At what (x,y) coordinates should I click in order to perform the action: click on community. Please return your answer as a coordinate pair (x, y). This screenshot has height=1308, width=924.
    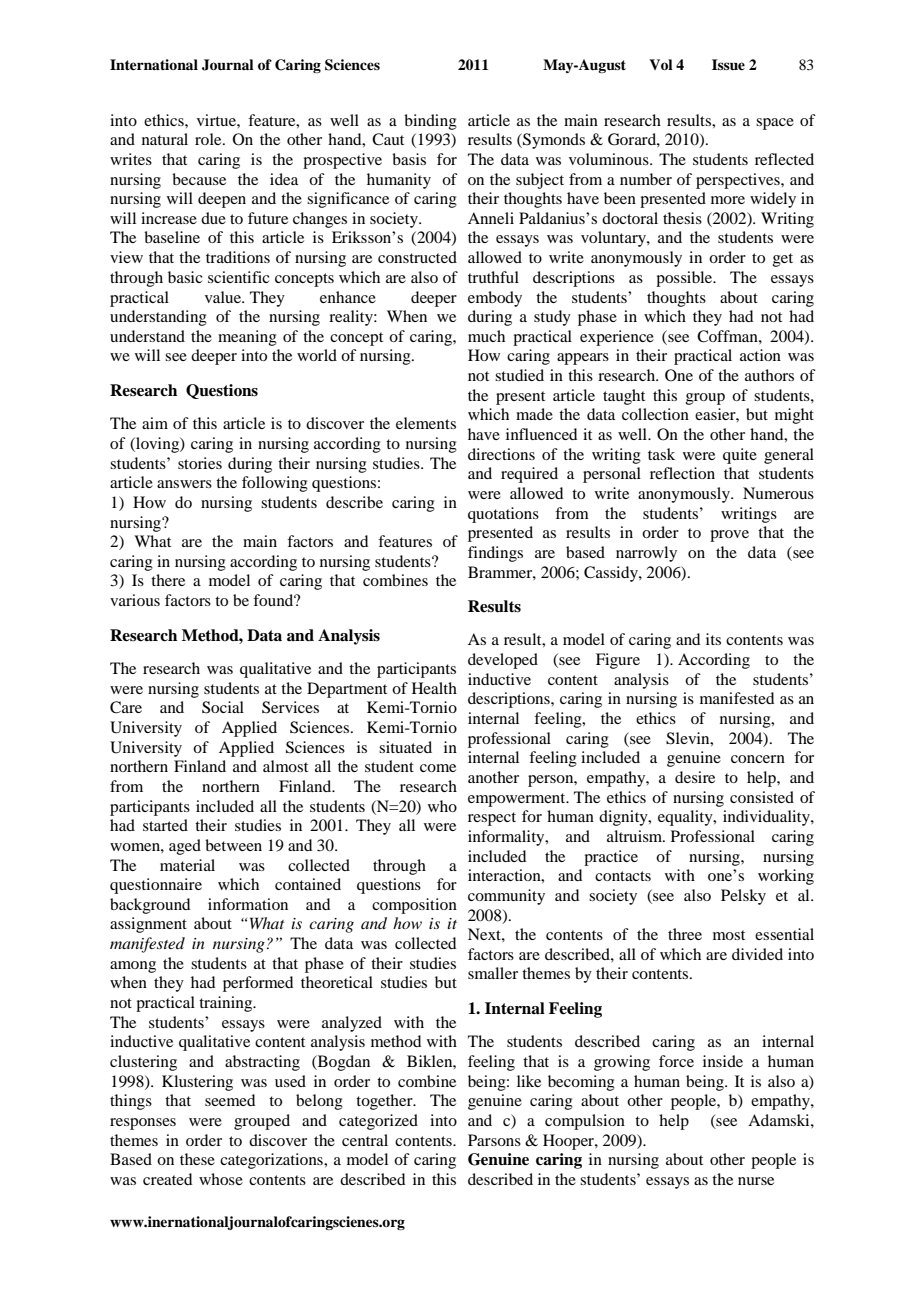
    Looking at the image, I should click on (506, 897).
